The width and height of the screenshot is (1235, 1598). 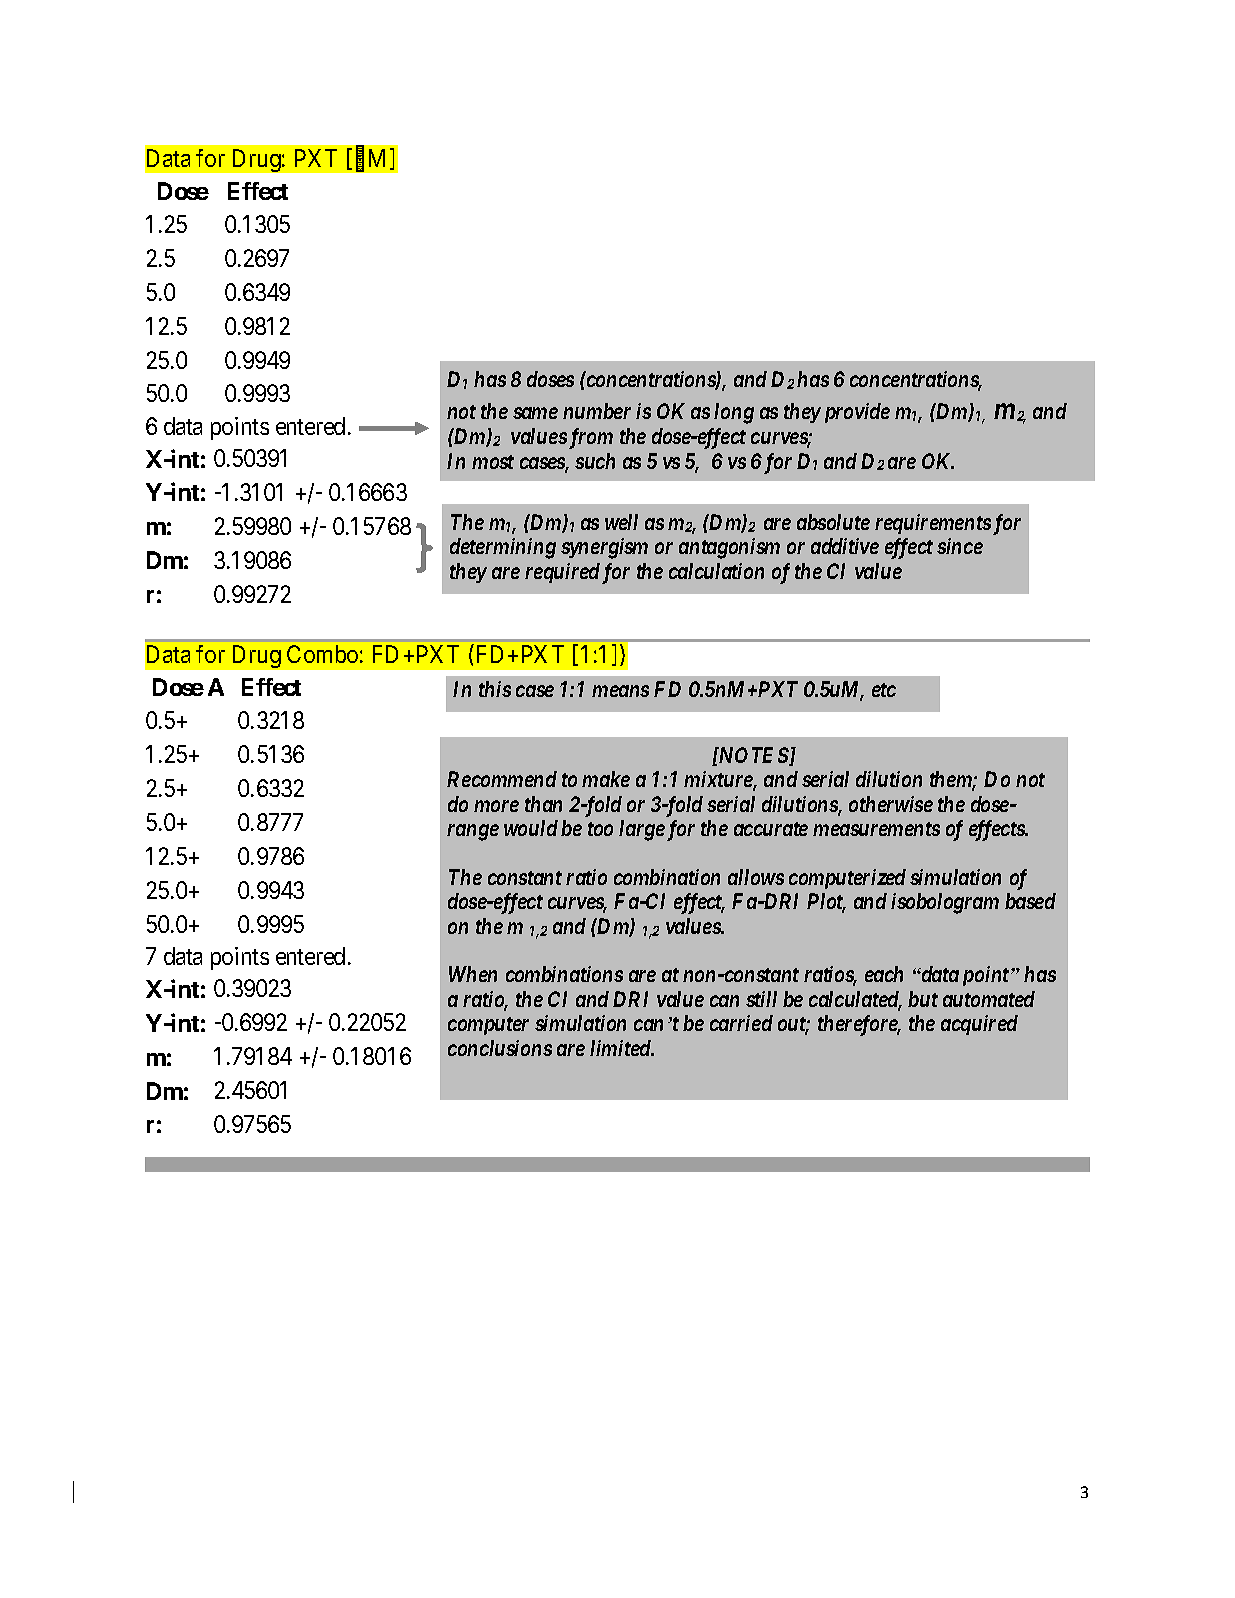 What do you see at coordinates (741, 1023) in the screenshot?
I see `carried` at bounding box center [741, 1023].
